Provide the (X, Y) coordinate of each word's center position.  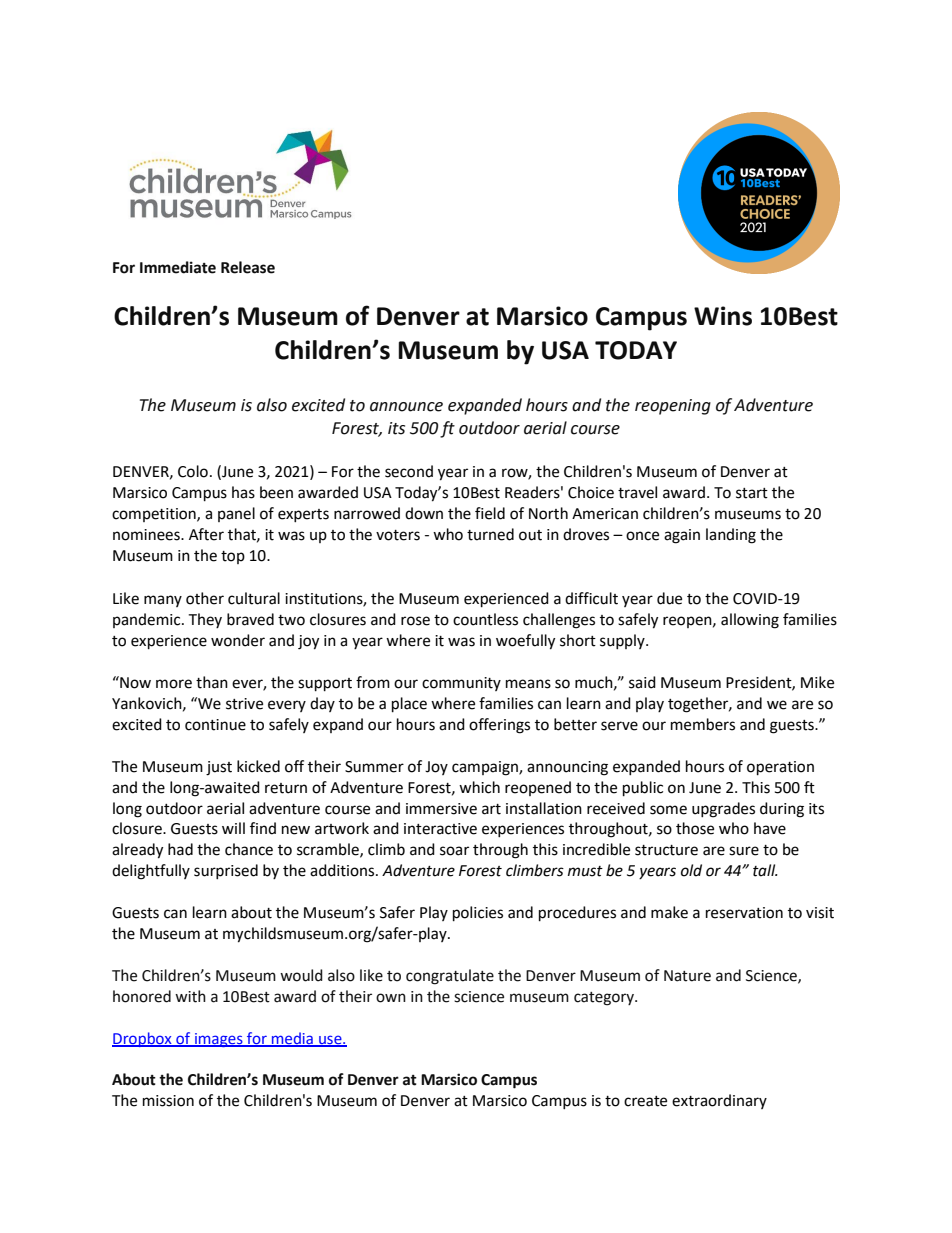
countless (485, 619)
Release (248, 267)
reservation (744, 913)
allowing (750, 621)
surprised (226, 871)
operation (780, 768)
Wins (723, 316)
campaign (486, 768)
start (752, 493)
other (205, 598)
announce (406, 407)
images (219, 1040)
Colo (193, 471)
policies (478, 914)
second (409, 471)
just (219, 768)
